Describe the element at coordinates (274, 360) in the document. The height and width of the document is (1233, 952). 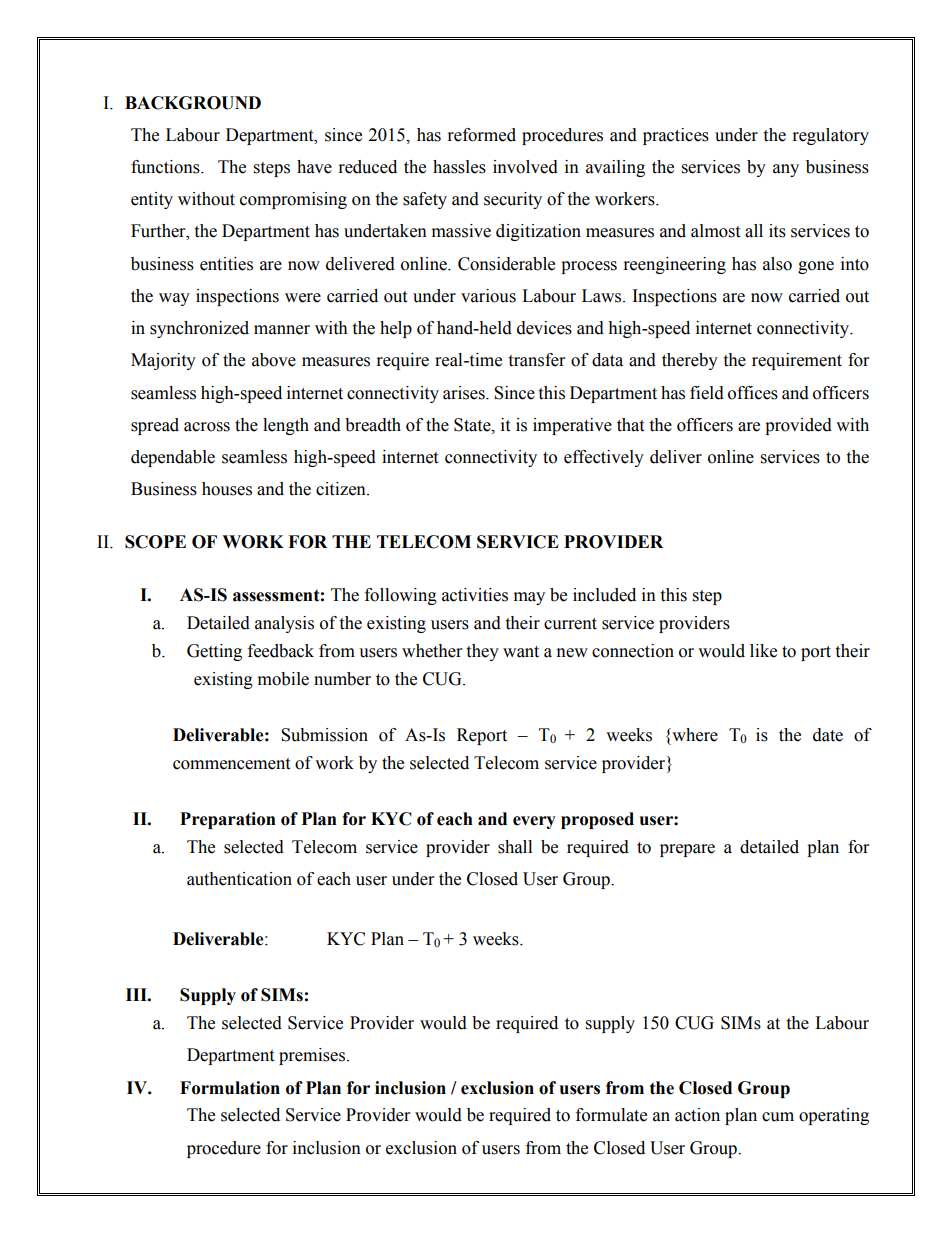
I see `above` at that location.
